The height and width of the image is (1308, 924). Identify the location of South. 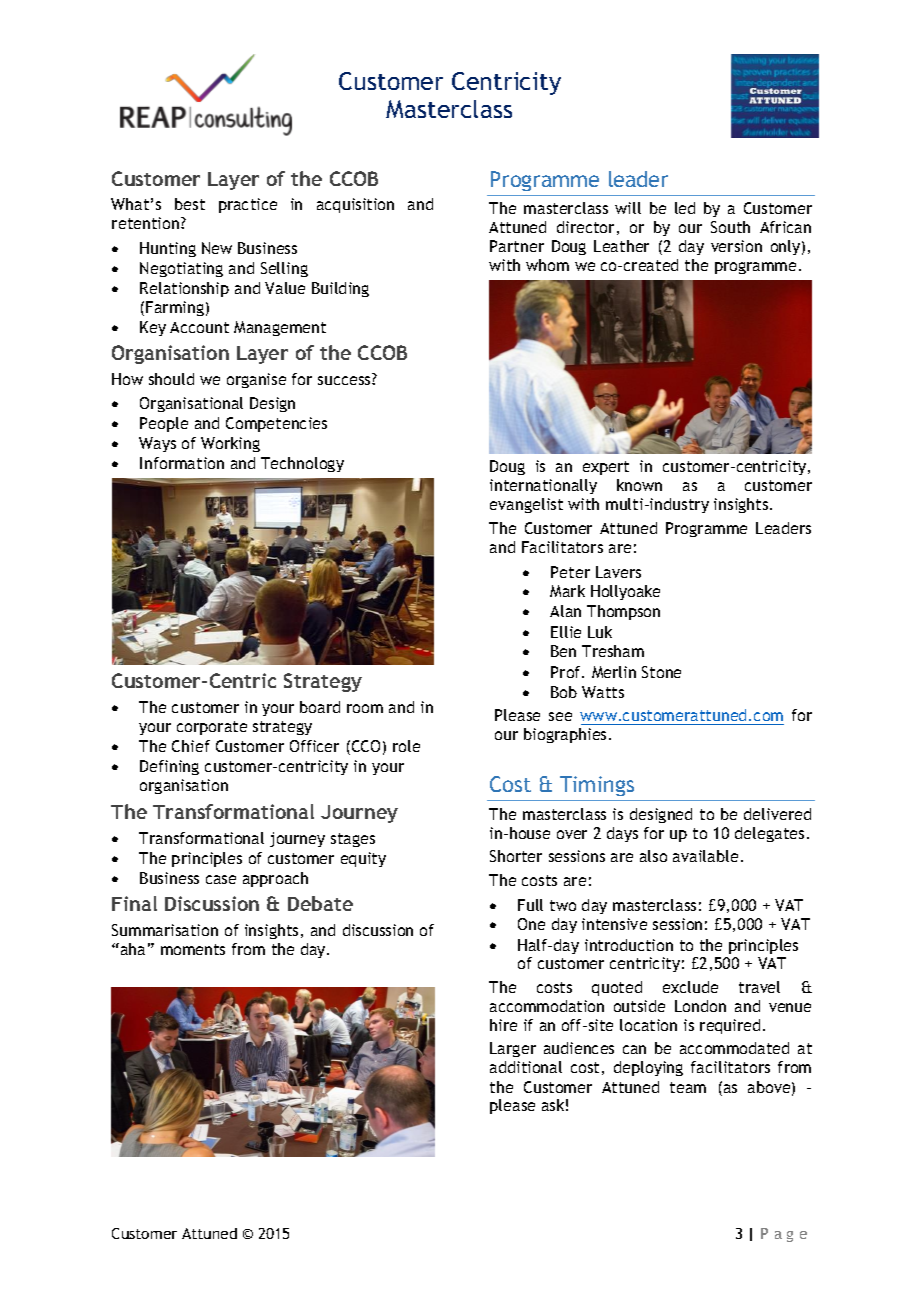
(730, 227).
